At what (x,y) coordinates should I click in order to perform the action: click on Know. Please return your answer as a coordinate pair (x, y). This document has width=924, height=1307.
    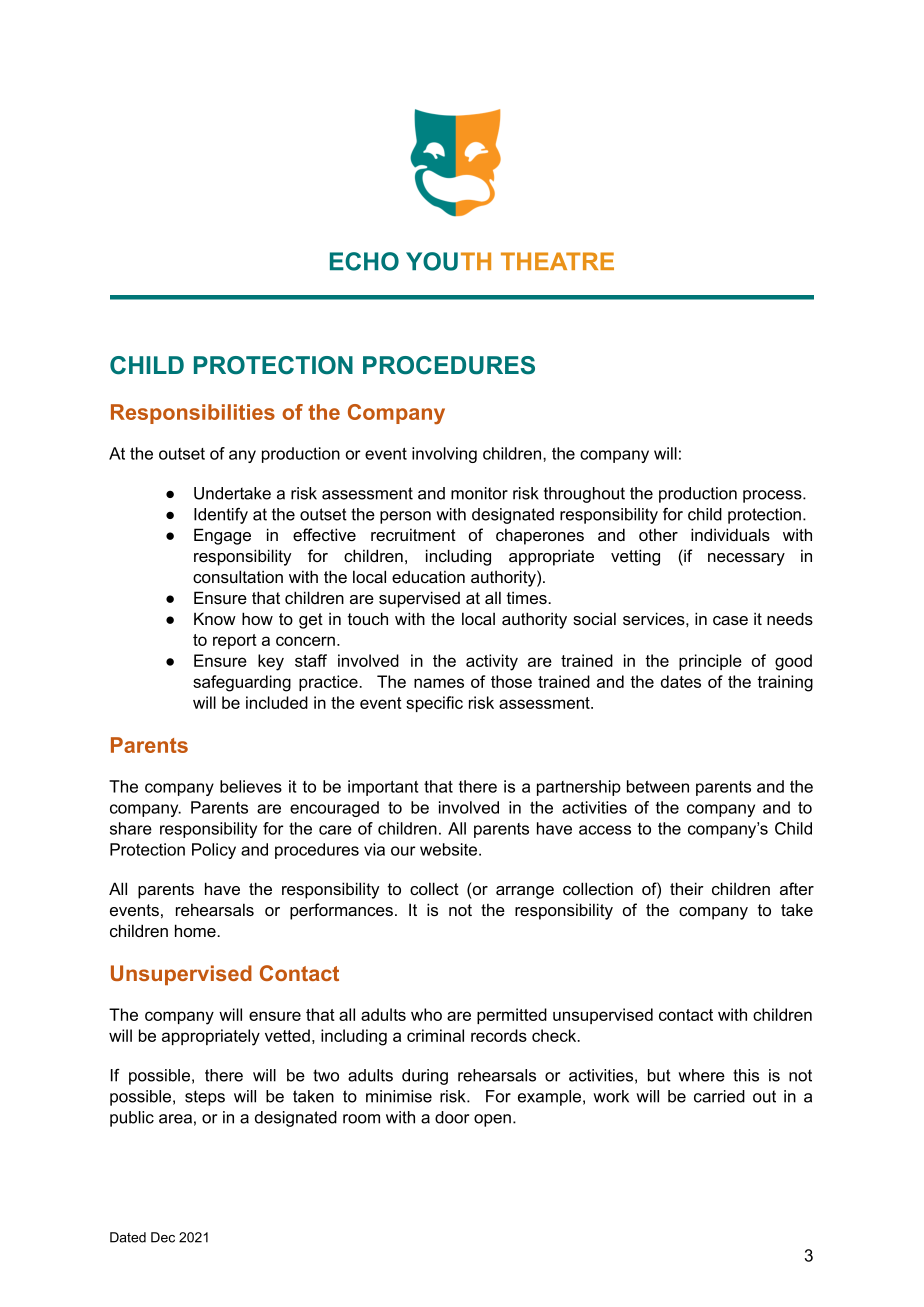
    Looking at the image, I should click on (215, 618).
